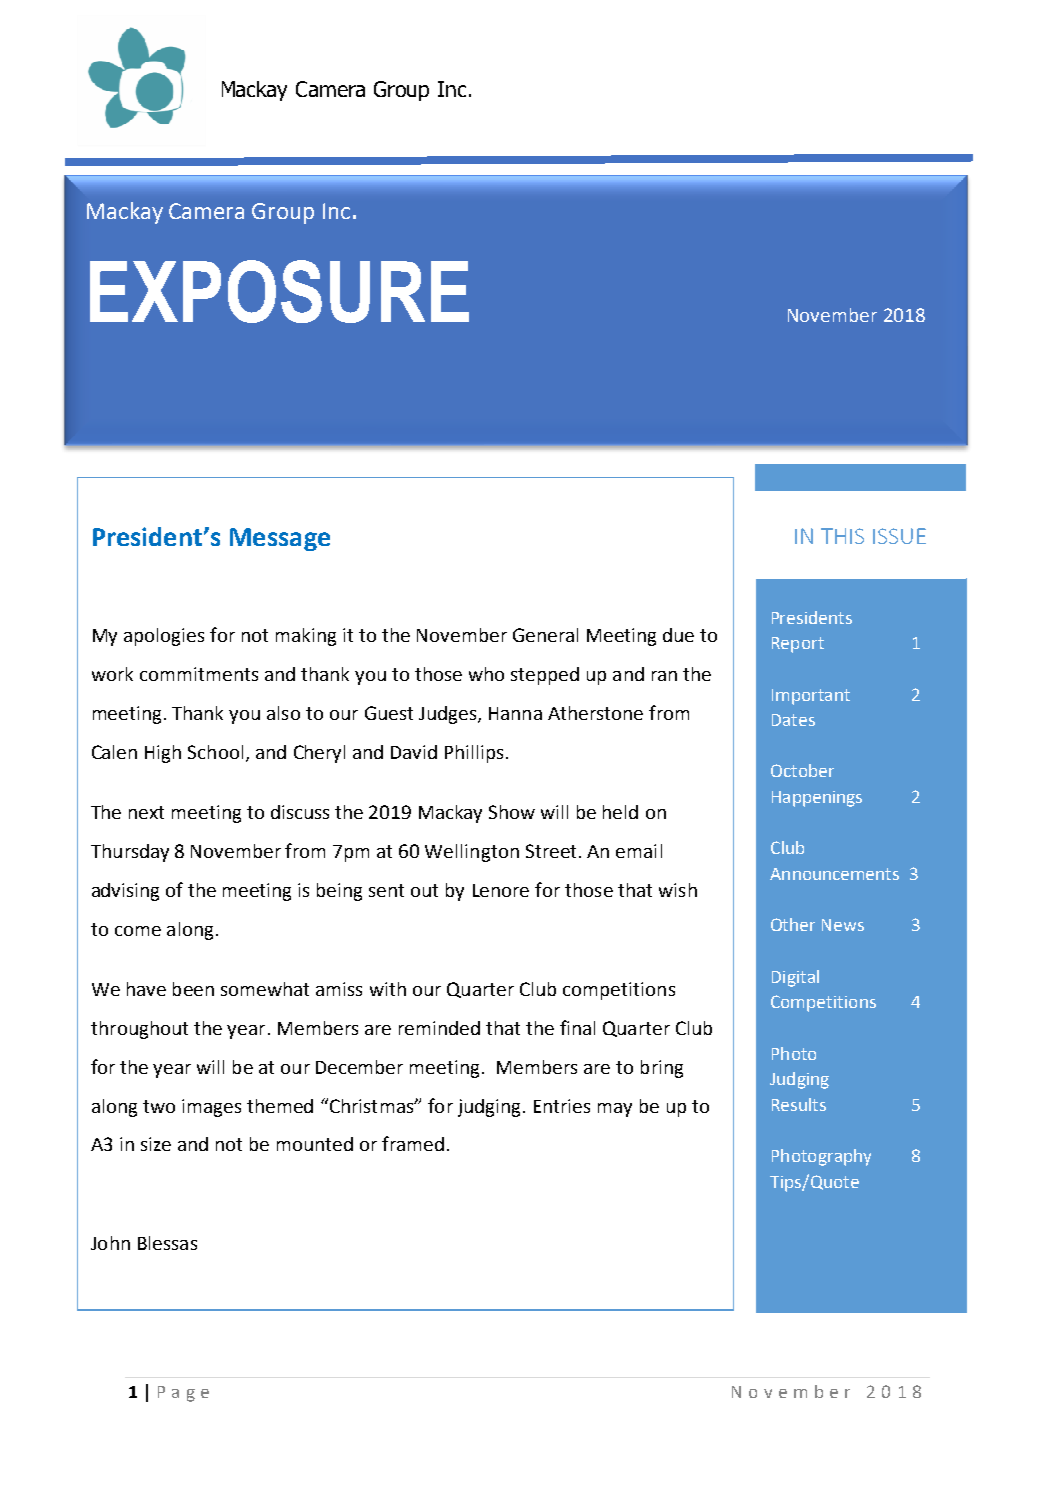 The height and width of the screenshot is (1490, 1054). What do you see at coordinates (439, 1028) in the screenshot?
I see `reminded` at bounding box center [439, 1028].
